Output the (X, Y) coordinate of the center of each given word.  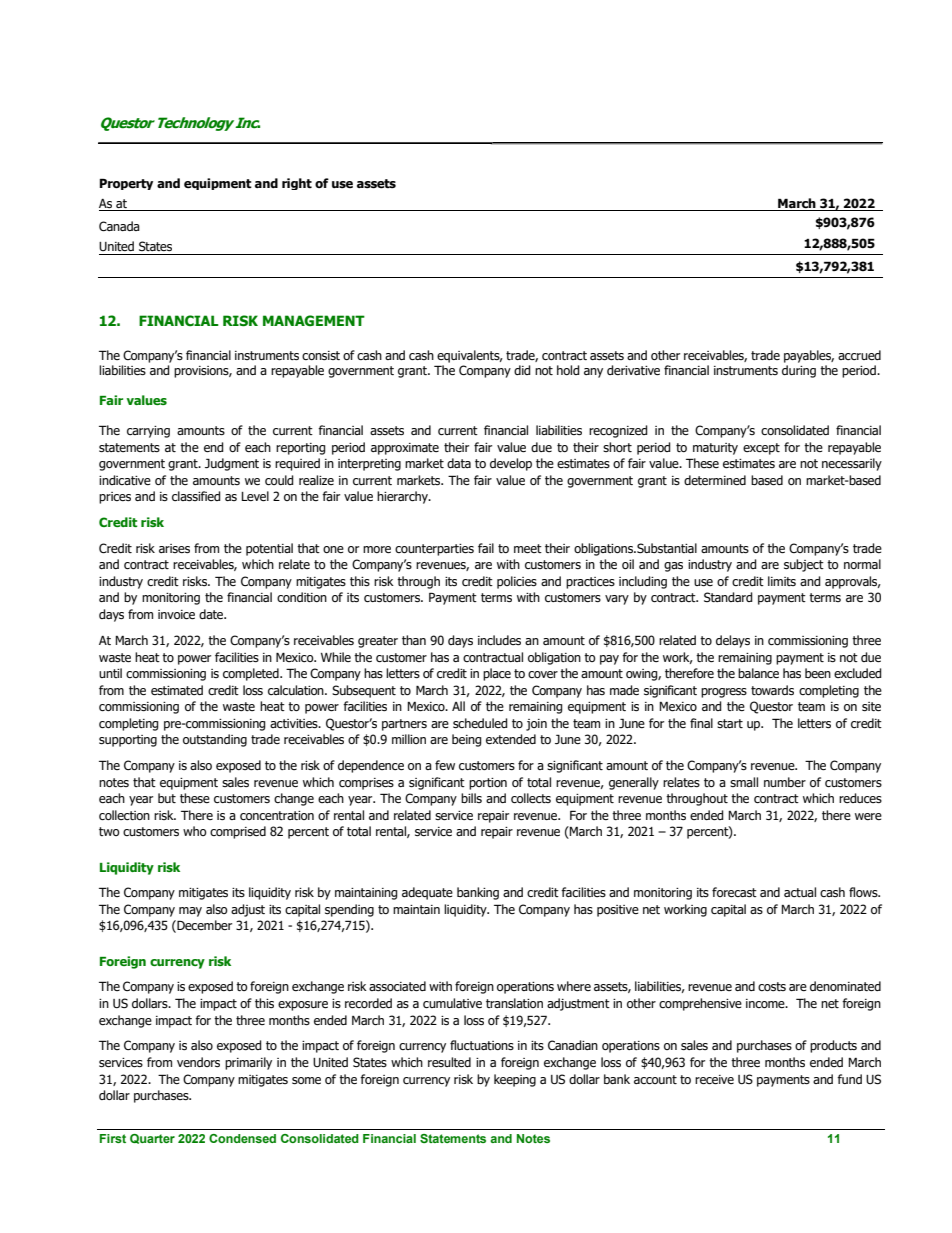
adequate (427, 893)
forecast (734, 892)
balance (758, 673)
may (190, 912)
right (297, 184)
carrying (148, 432)
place (497, 674)
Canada (119, 226)
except (761, 449)
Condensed (242, 1138)
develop (511, 464)
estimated (177, 690)
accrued (859, 355)
